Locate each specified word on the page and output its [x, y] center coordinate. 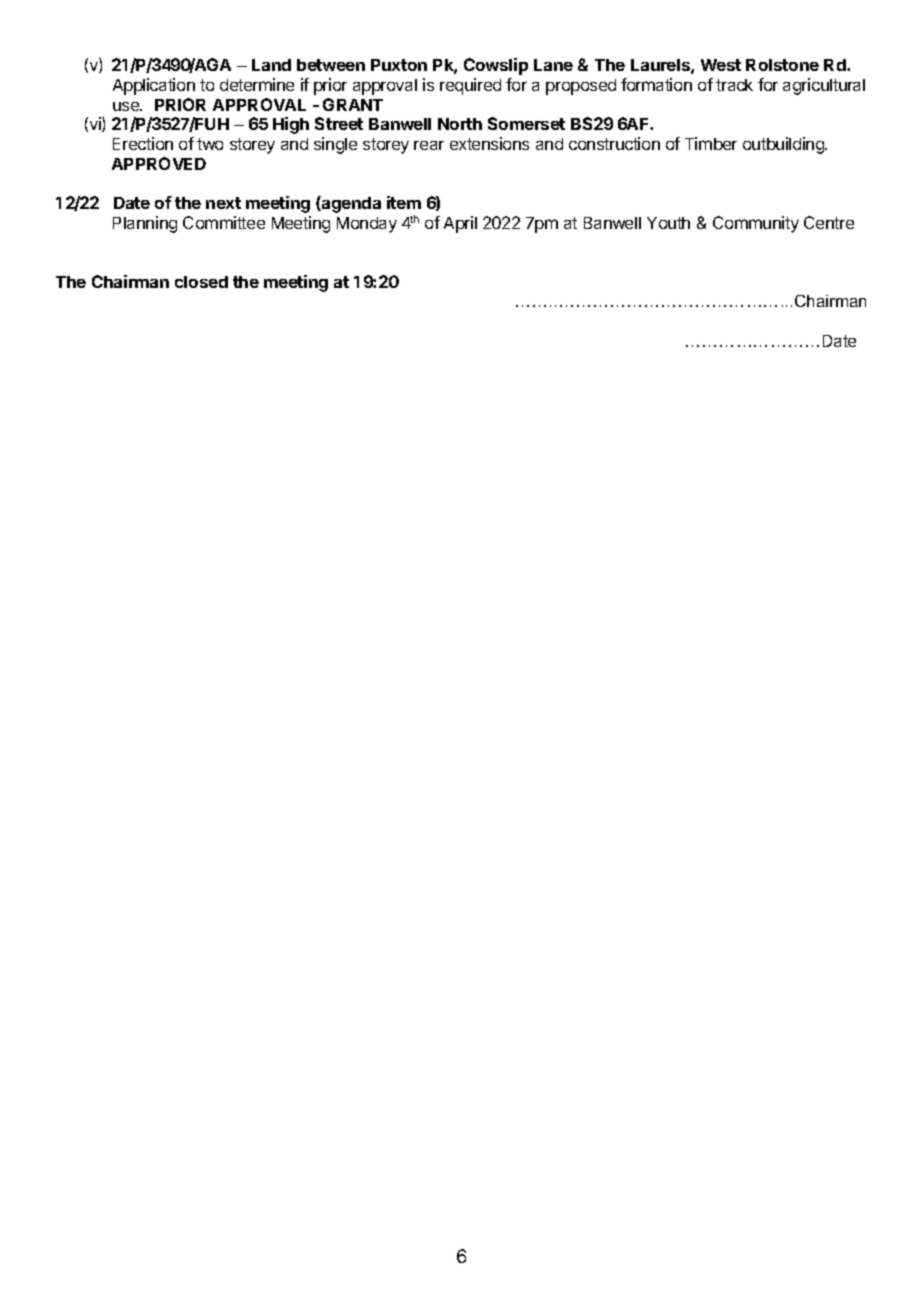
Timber [711, 143]
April [460, 224]
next [223, 203]
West [721, 65]
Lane [553, 65]
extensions [489, 143]
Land [271, 65]
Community [756, 224]
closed [201, 282]
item [404, 202]
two [210, 144]
